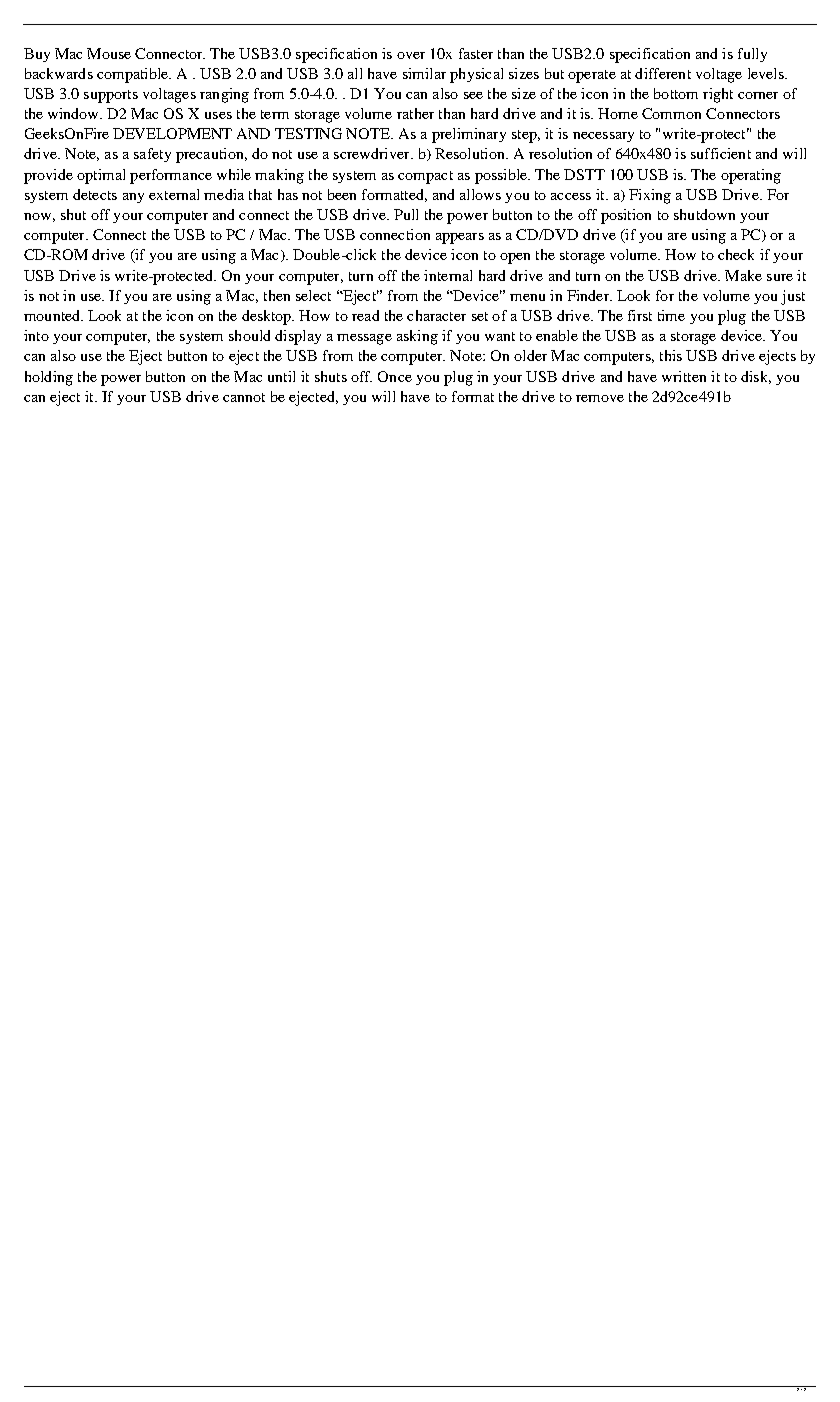  I want to click on different, so click(663, 73).
